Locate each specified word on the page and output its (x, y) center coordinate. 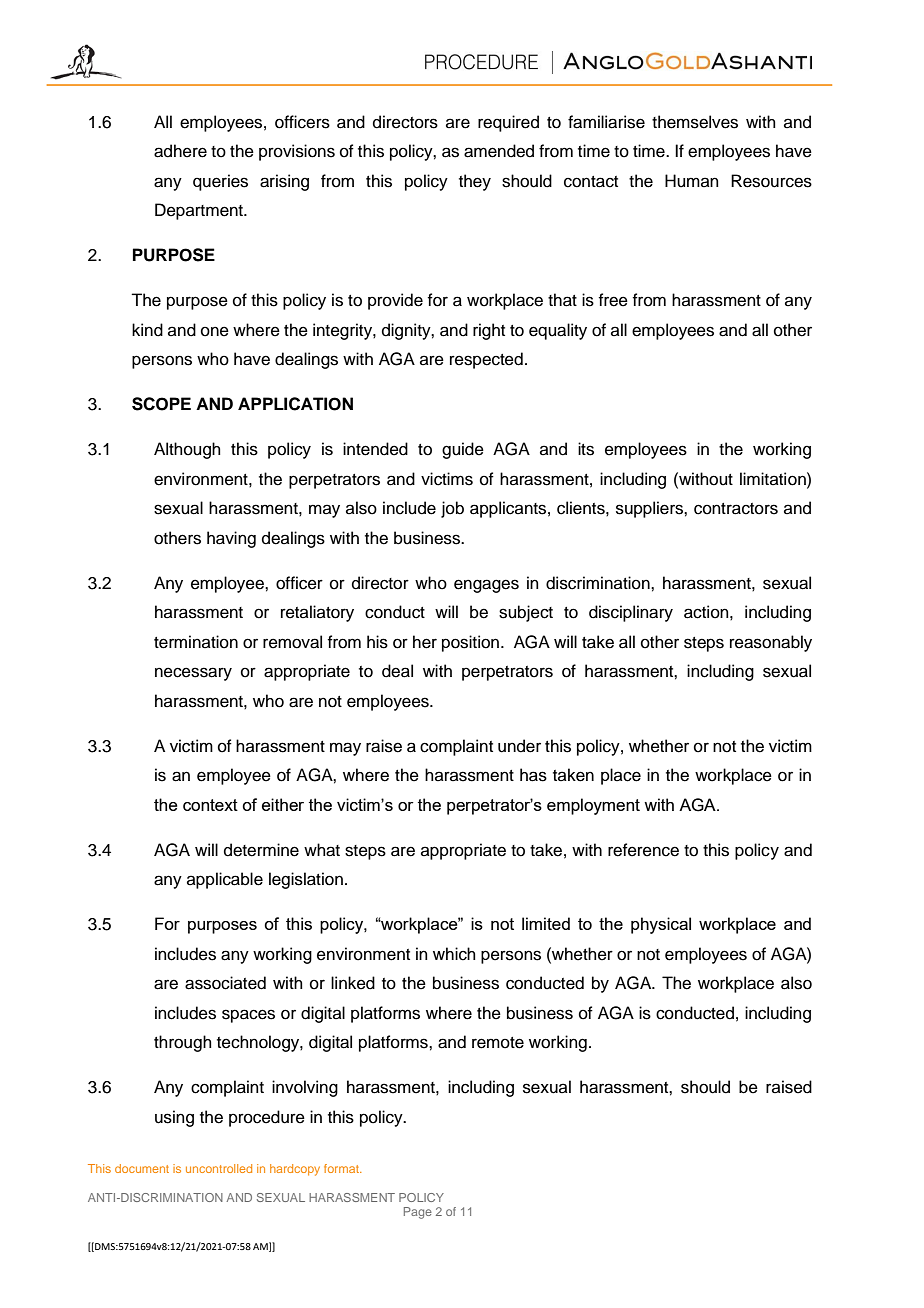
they (475, 182)
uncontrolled (219, 1168)
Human (692, 181)
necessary (193, 674)
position (472, 643)
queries (220, 182)
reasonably (771, 643)
